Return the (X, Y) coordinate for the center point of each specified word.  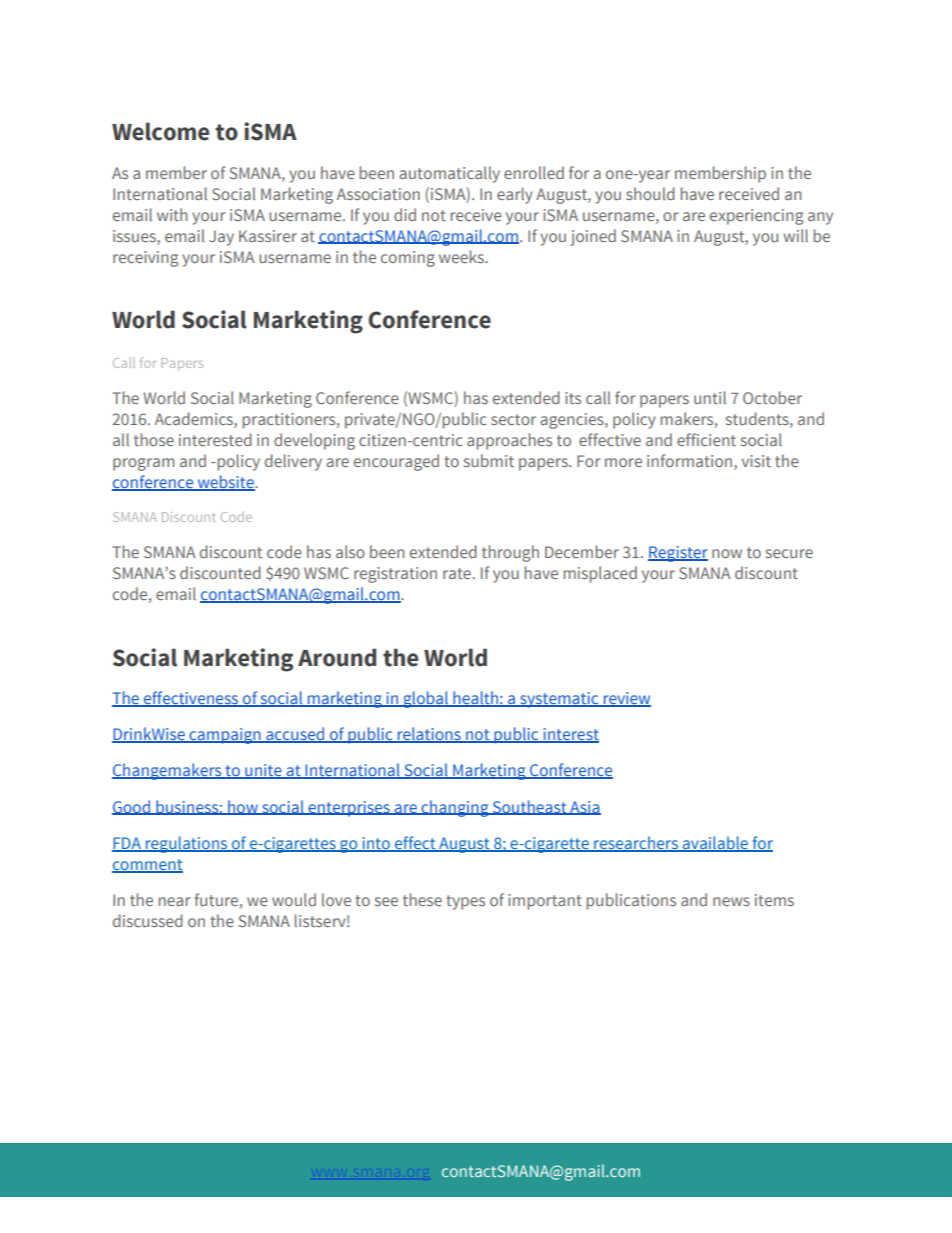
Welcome (160, 131)
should (650, 193)
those (154, 439)
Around (337, 657)
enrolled (534, 172)
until (710, 397)
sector (513, 419)
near (174, 901)
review (626, 699)
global (426, 699)
